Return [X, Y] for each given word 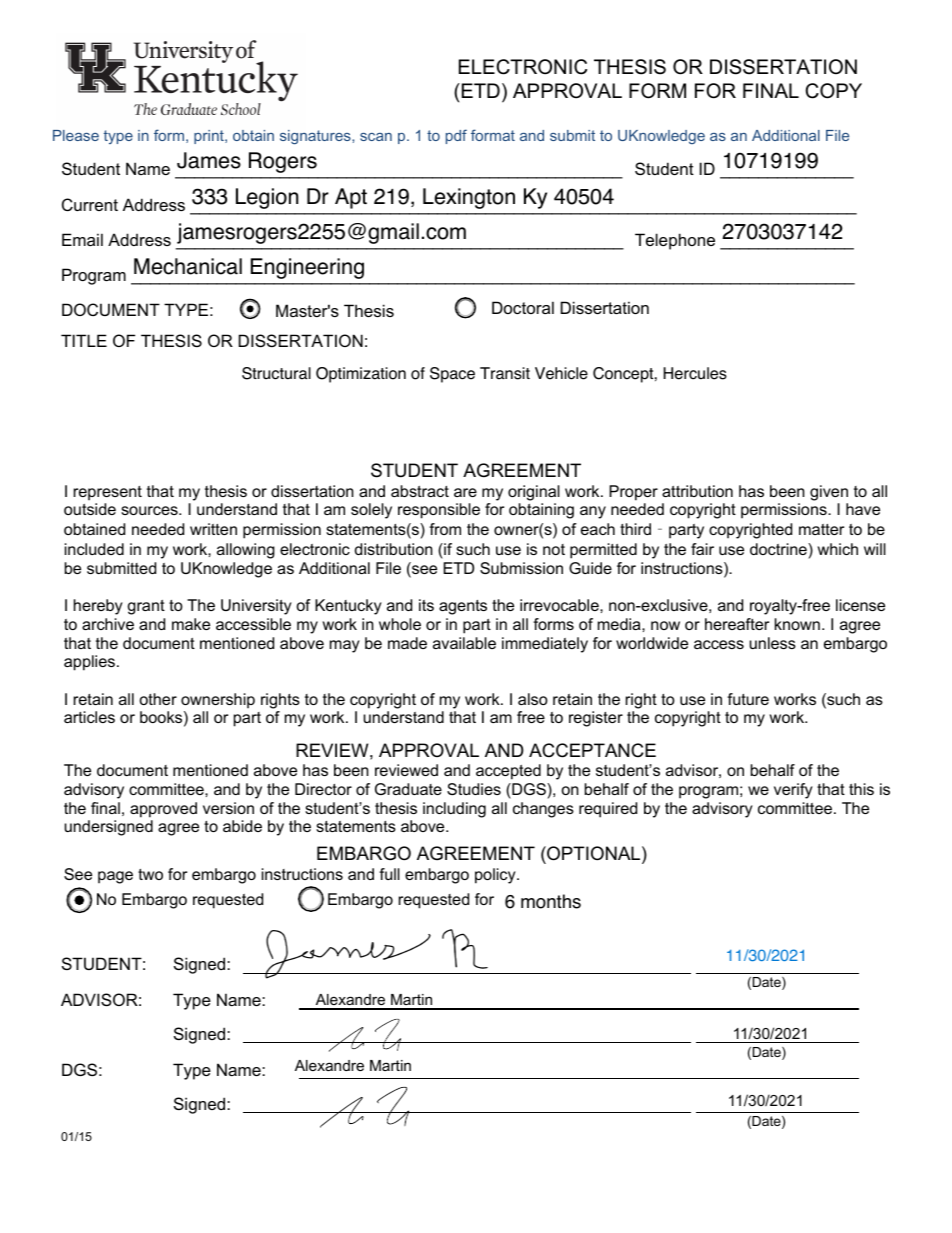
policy [496, 876]
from [445, 529]
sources [150, 510]
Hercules [695, 373]
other [158, 699]
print [210, 137]
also [533, 699]
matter [821, 529]
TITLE [84, 340]
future [748, 699]
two [150, 874]
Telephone [675, 241]
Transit [505, 373]
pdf [456, 136]
